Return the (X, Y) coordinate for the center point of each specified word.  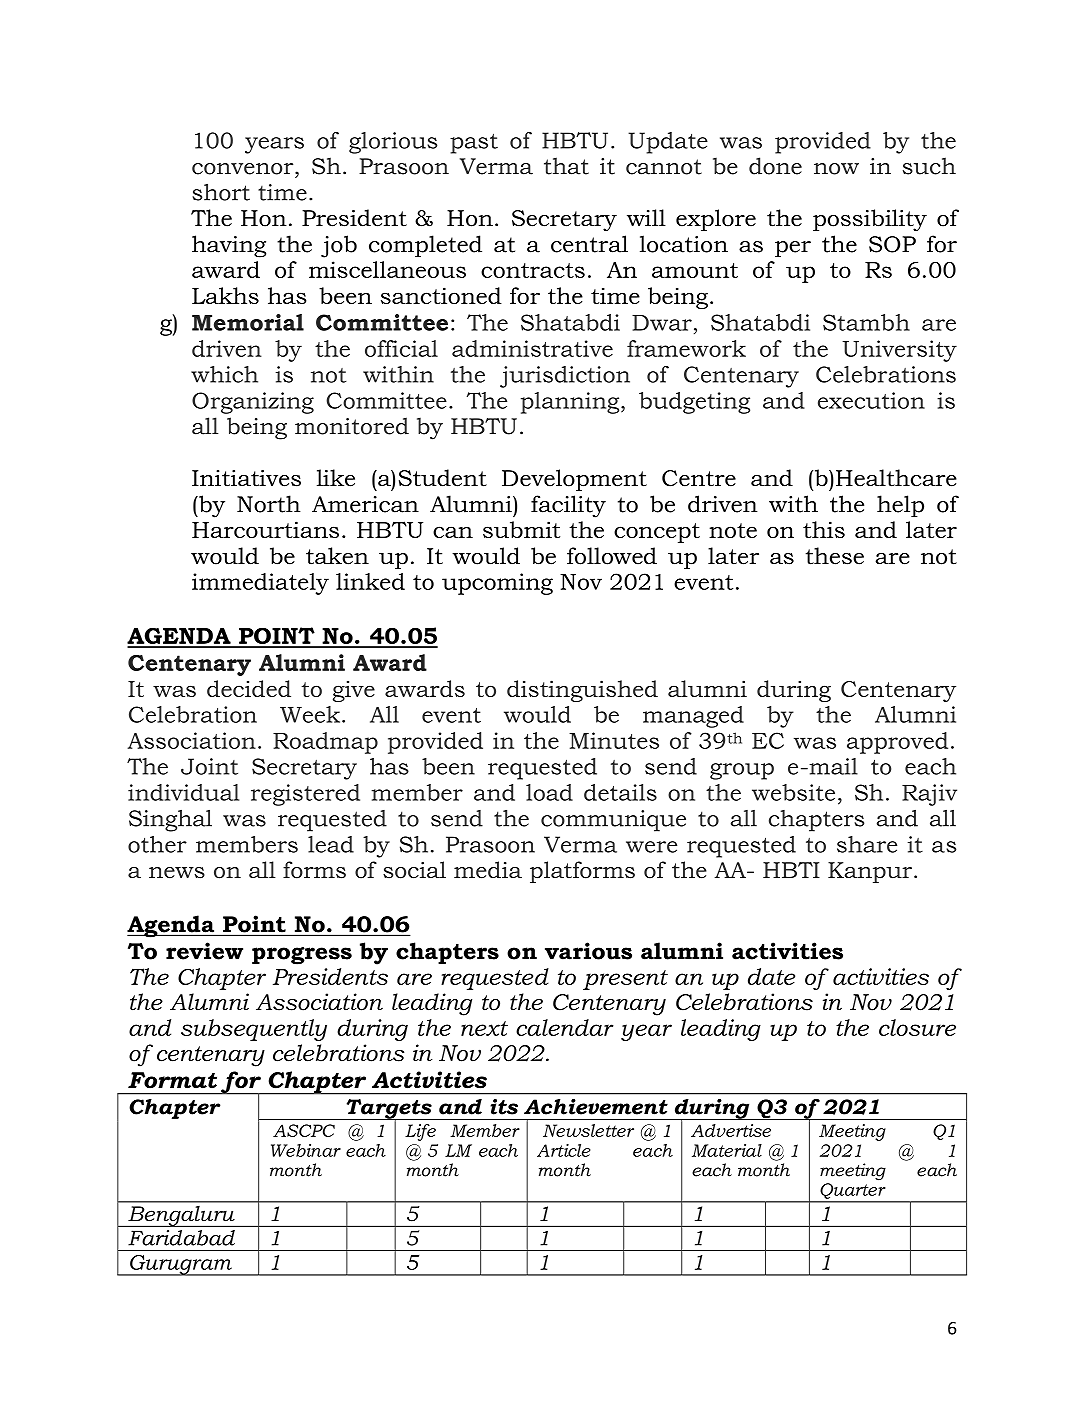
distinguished (582, 691)
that (566, 166)
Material (727, 1150)
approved (897, 743)
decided (249, 688)
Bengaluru (181, 1216)
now (836, 169)
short (221, 192)
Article (563, 1150)
